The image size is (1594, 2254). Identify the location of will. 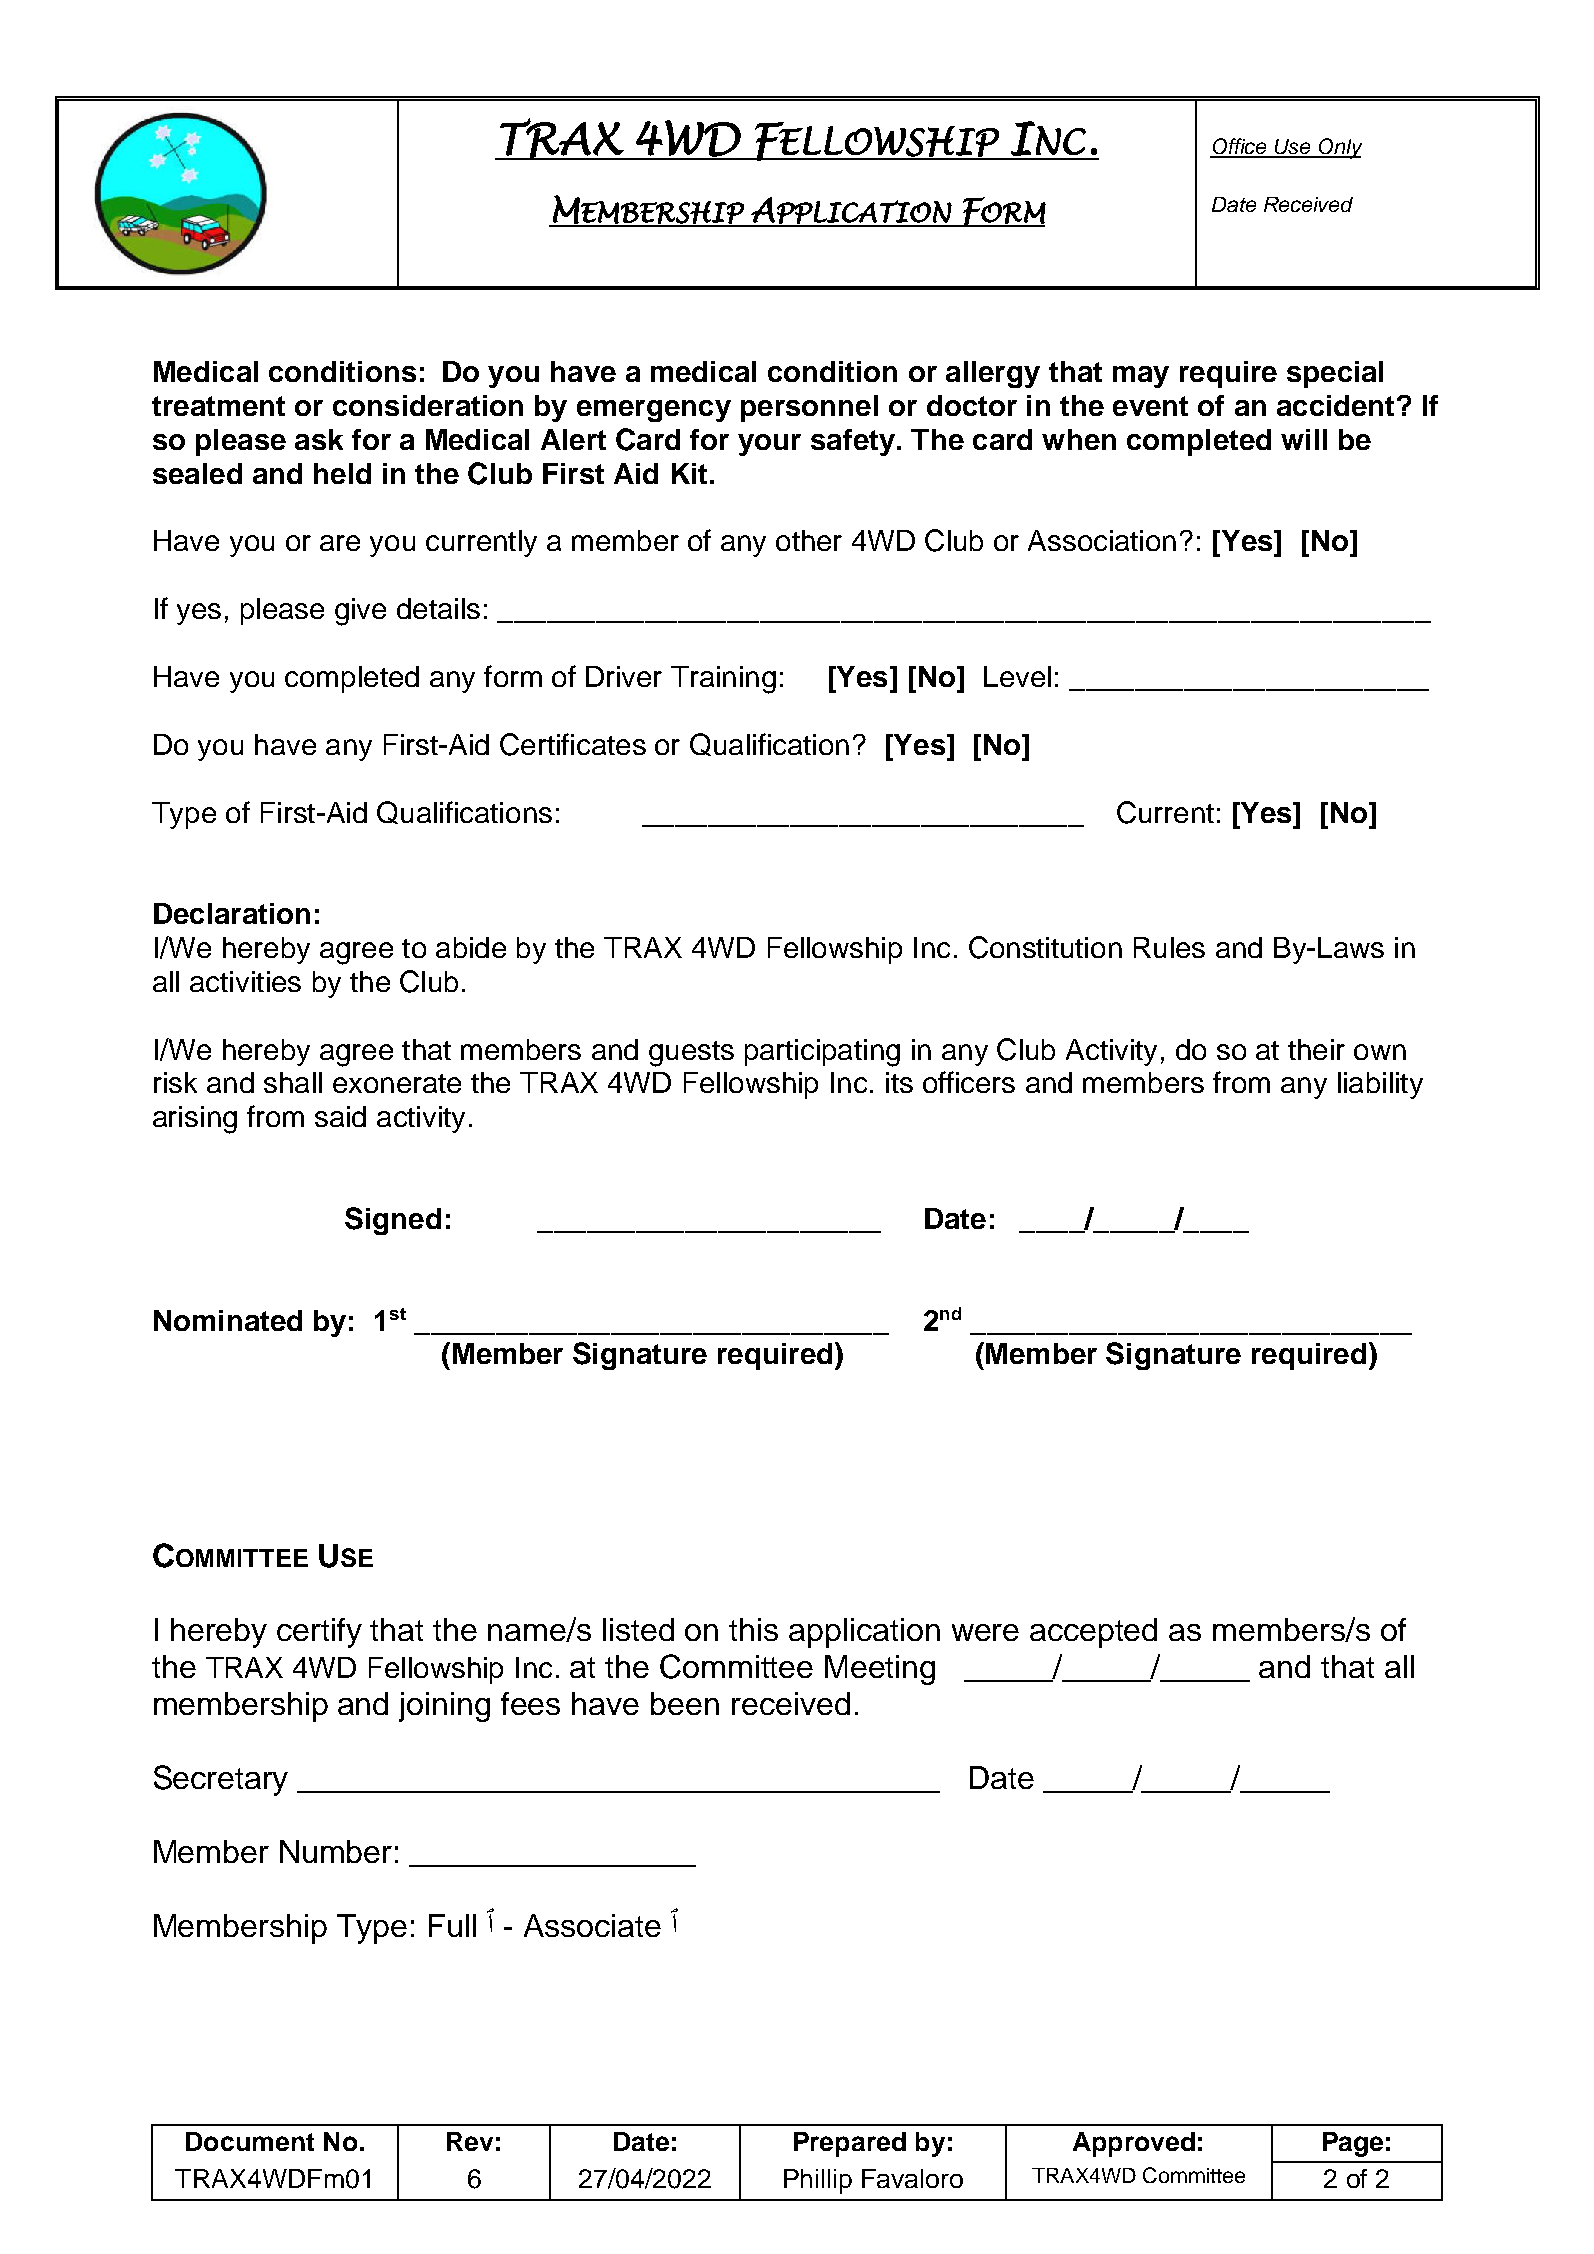
(1304, 439).
